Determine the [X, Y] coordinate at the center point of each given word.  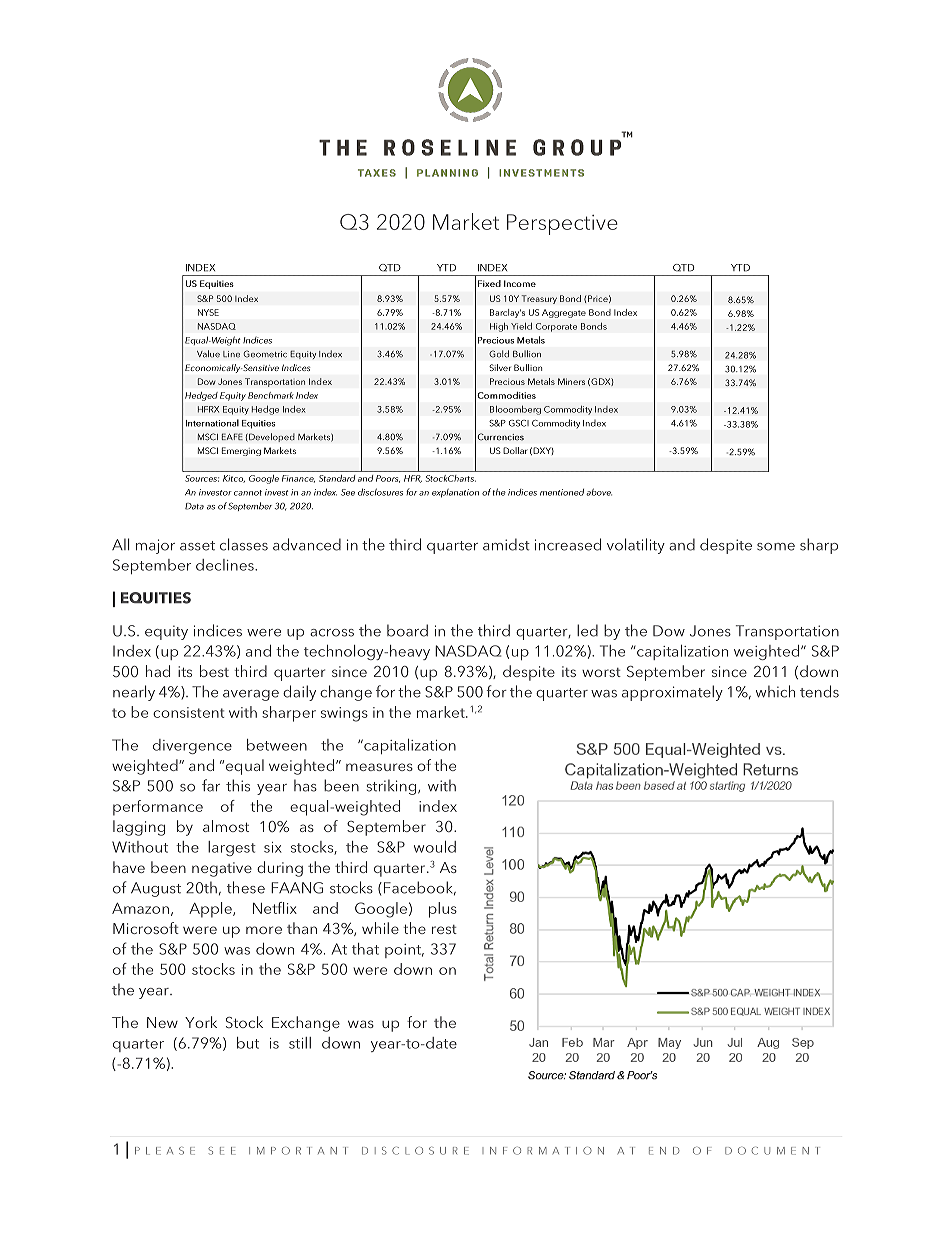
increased [568, 544]
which [775, 691]
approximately [672, 693]
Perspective [562, 224]
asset [197, 546]
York [201, 1022]
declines [226, 565]
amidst [506, 544]
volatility [636, 546]
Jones [710, 631]
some [776, 547]
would [435, 847]
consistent [189, 712]
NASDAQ [468, 651]
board [407, 630]
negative [222, 869]
